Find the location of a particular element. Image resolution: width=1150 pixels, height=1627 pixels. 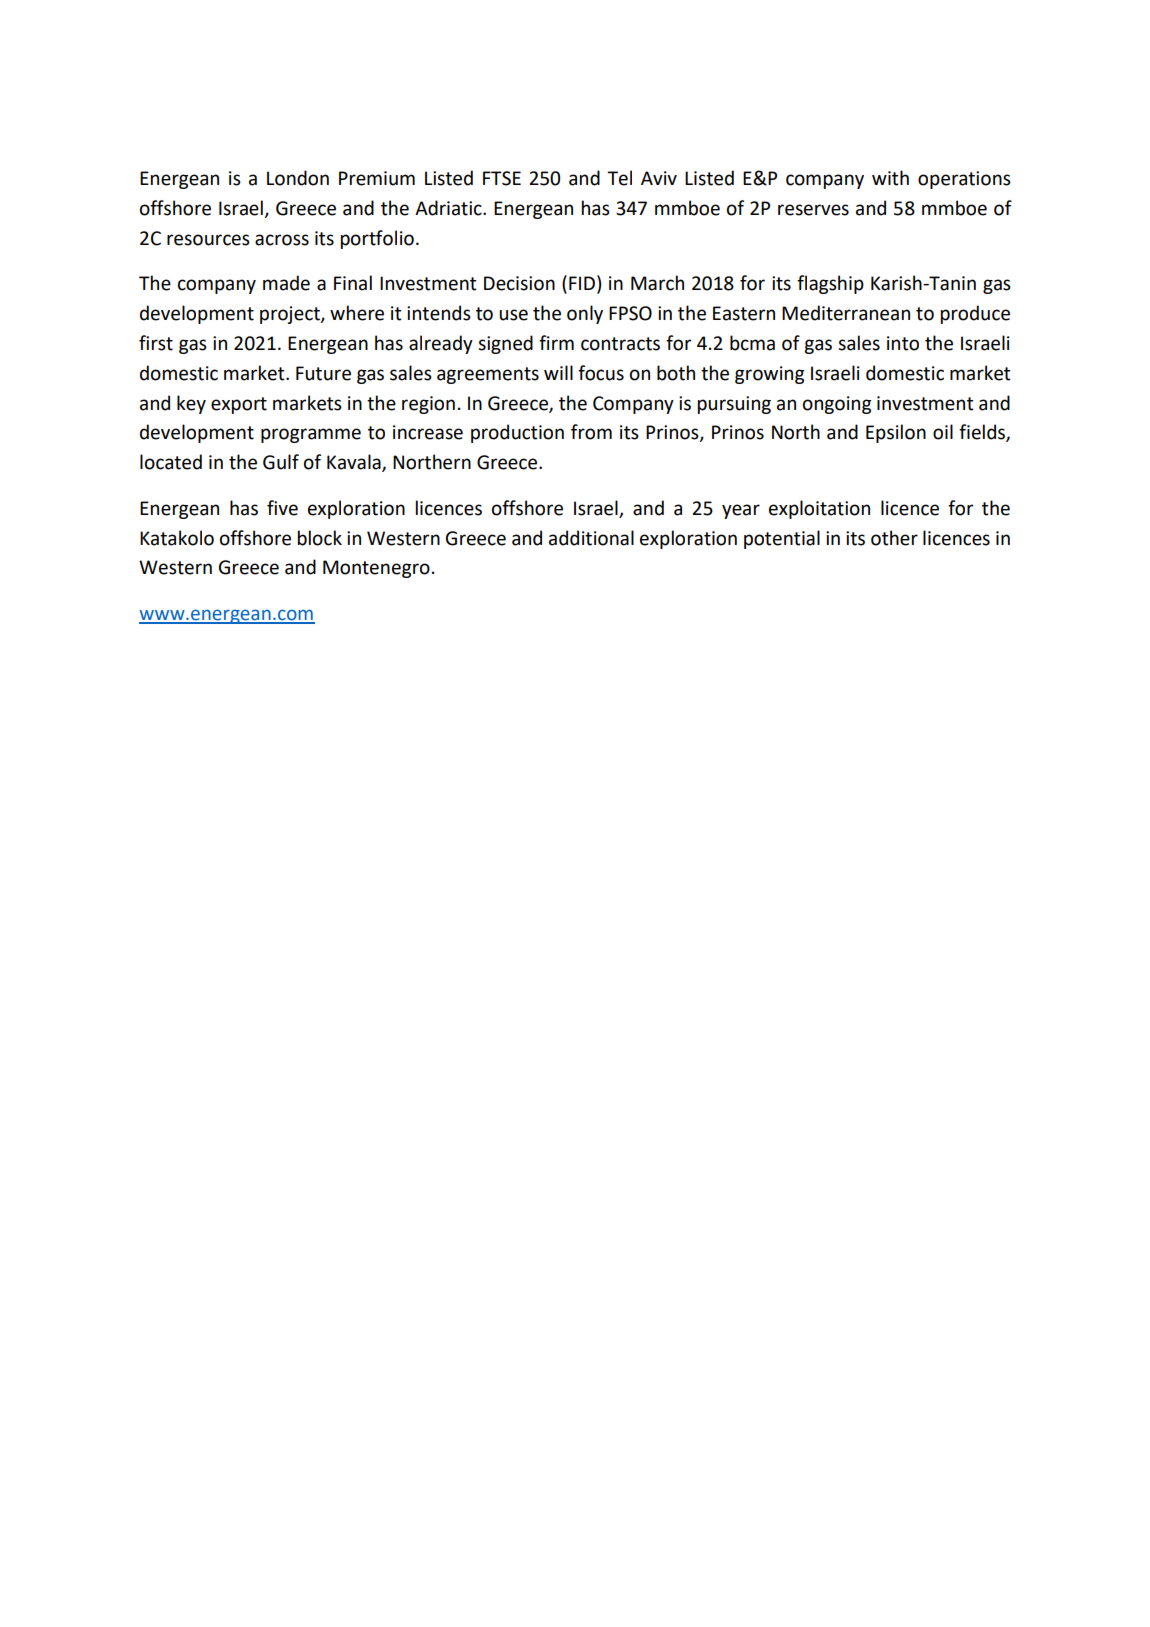

London is located at coordinates (298, 178).
